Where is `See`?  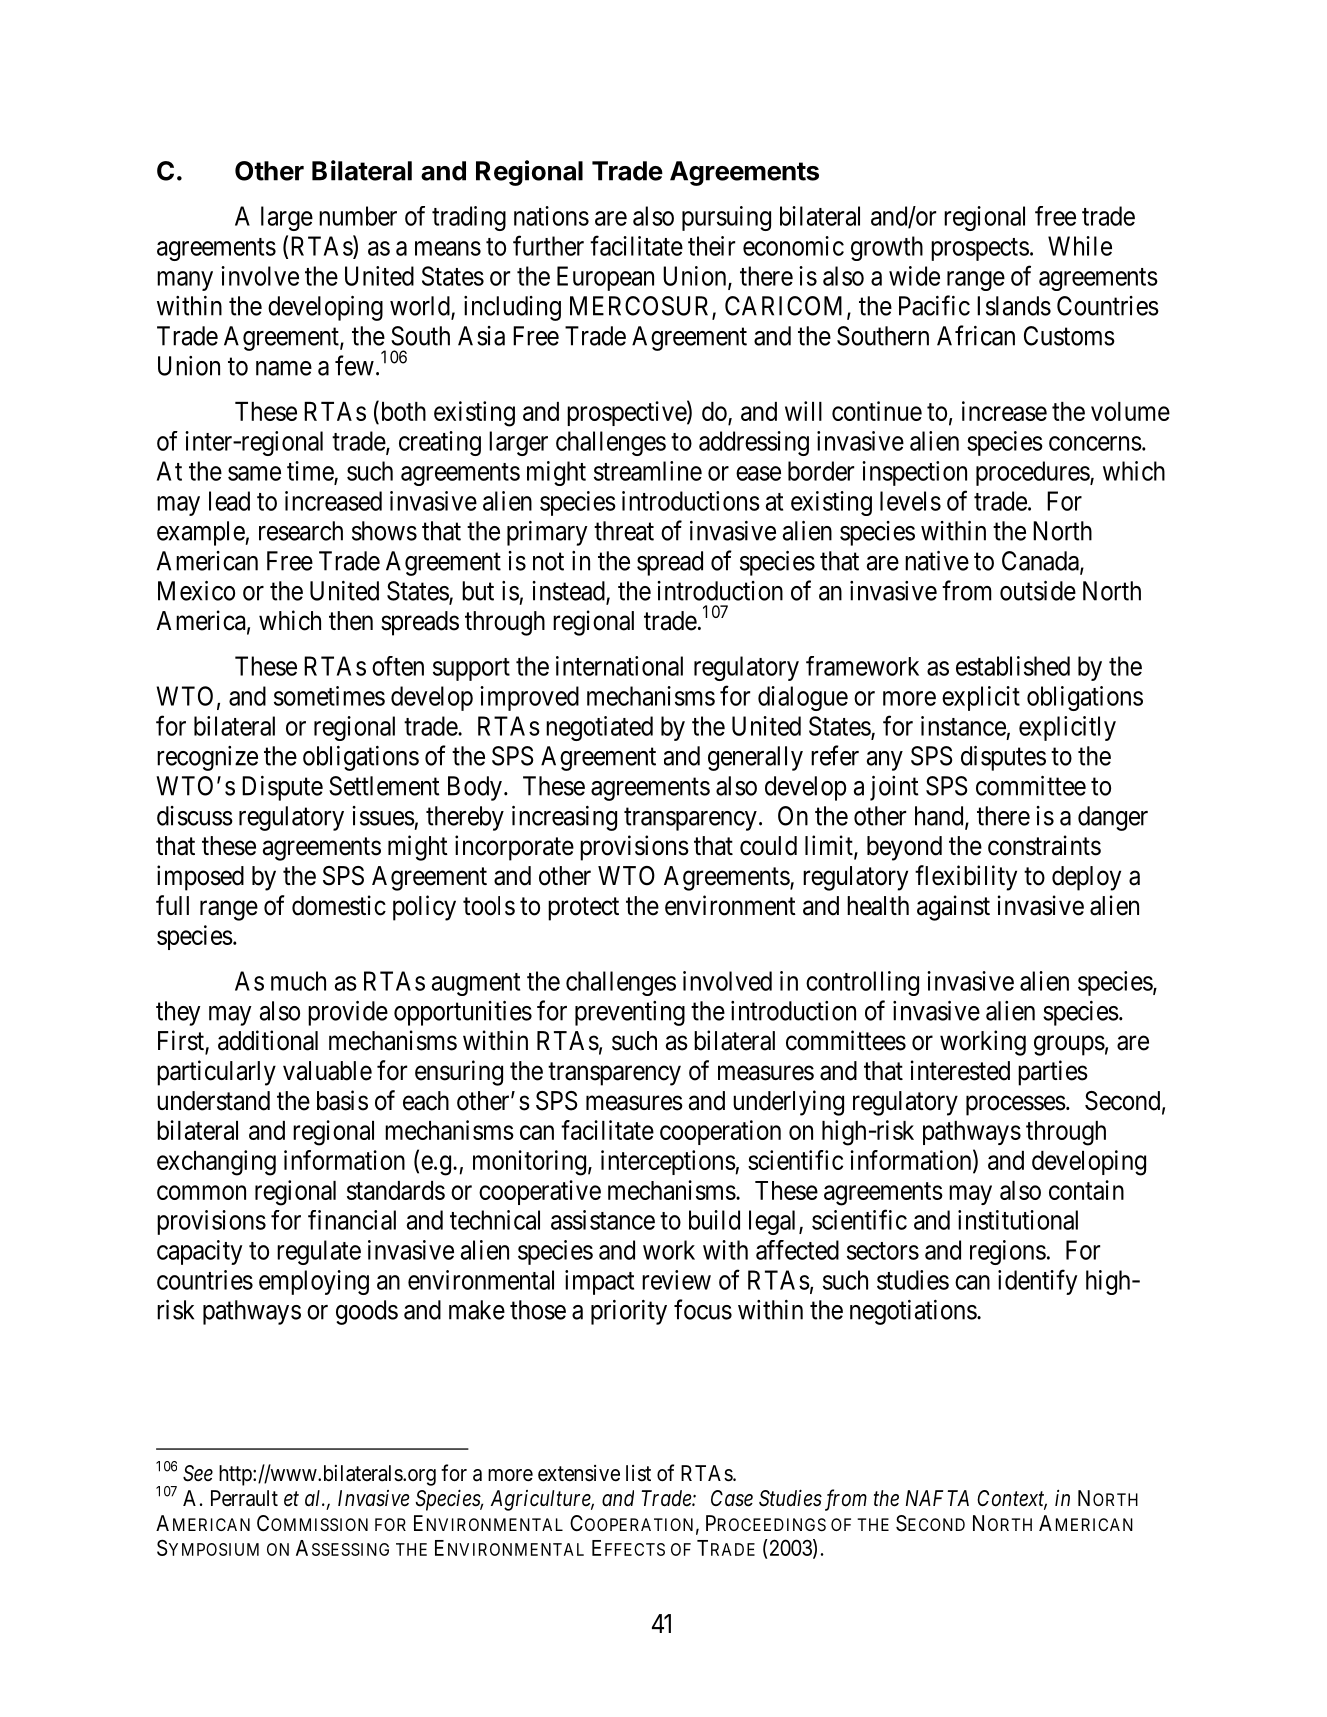
See is located at coordinates (198, 1473).
